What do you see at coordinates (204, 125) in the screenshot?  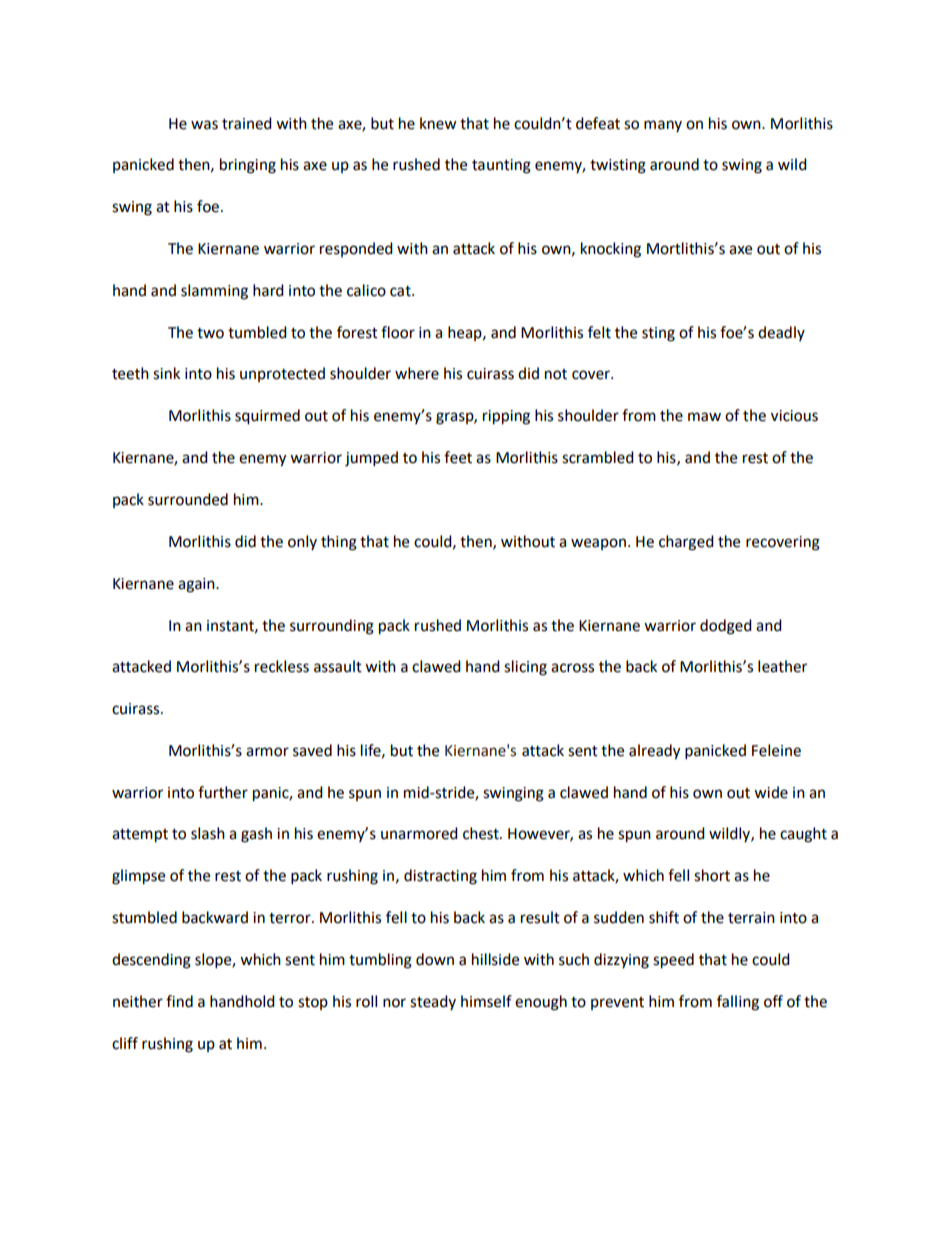 I see `was` at bounding box center [204, 125].
